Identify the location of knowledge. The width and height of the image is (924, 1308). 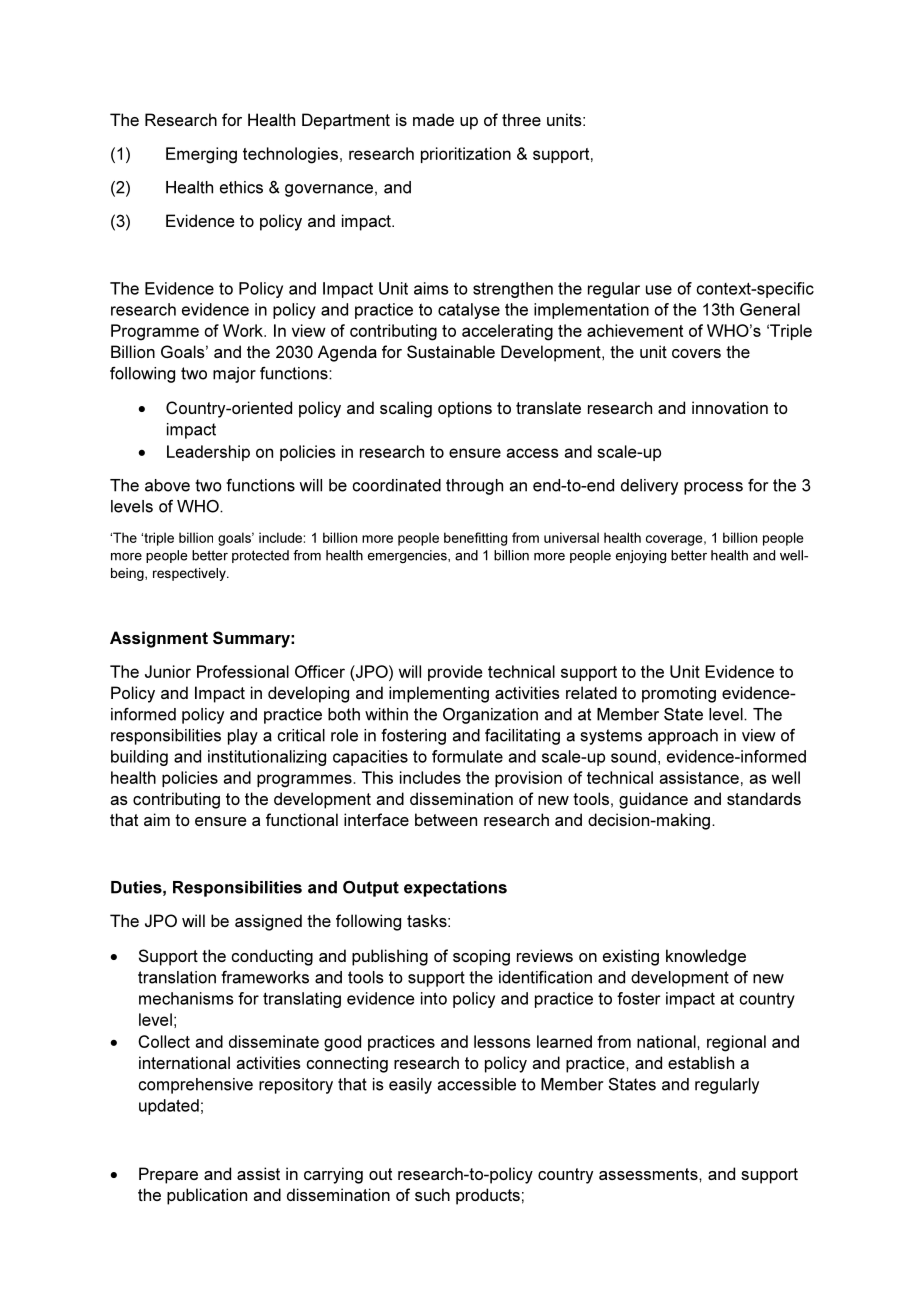
(706, 957).
